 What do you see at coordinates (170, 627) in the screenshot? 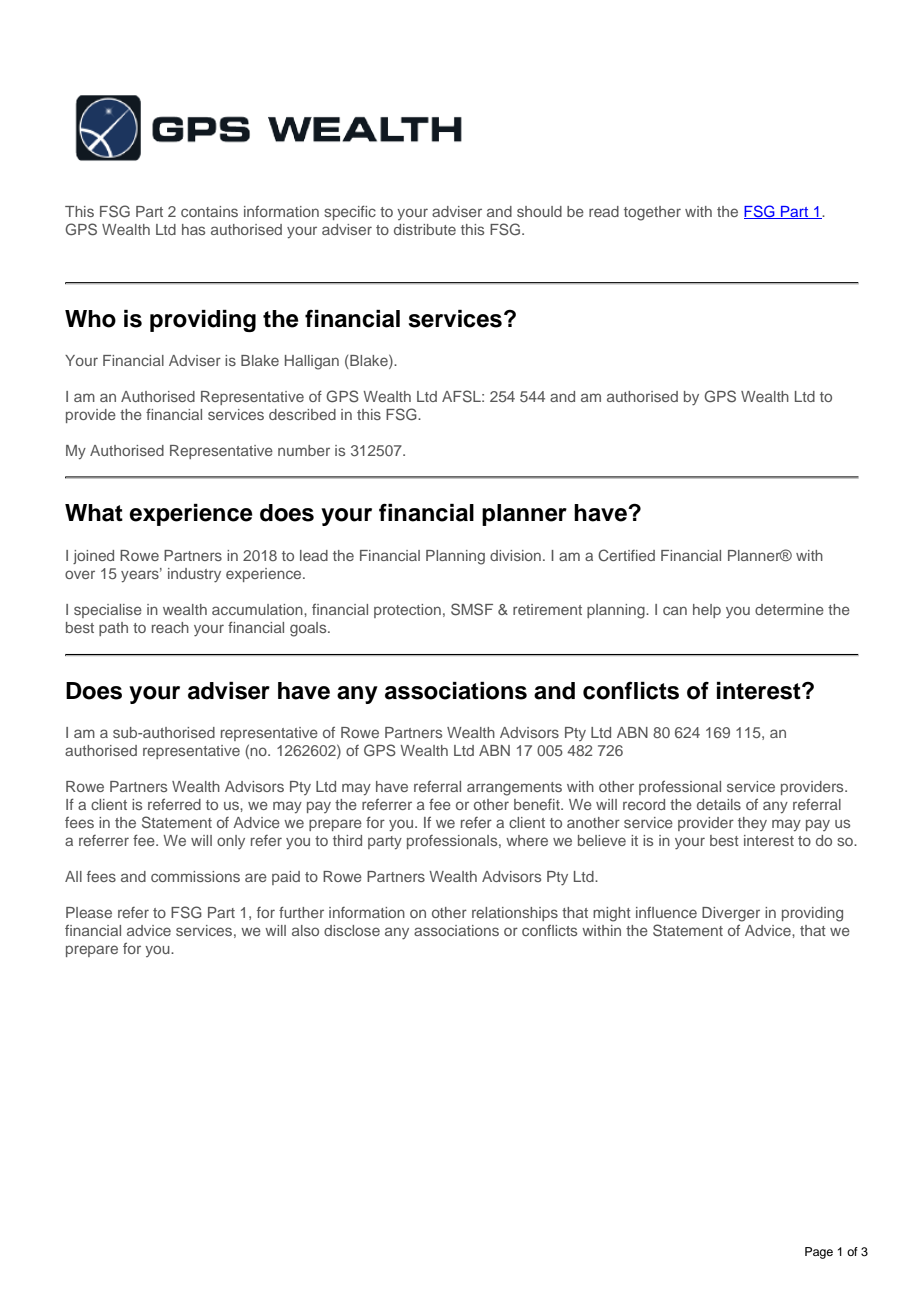
I see `reach` at bounding box center [170, 627].
